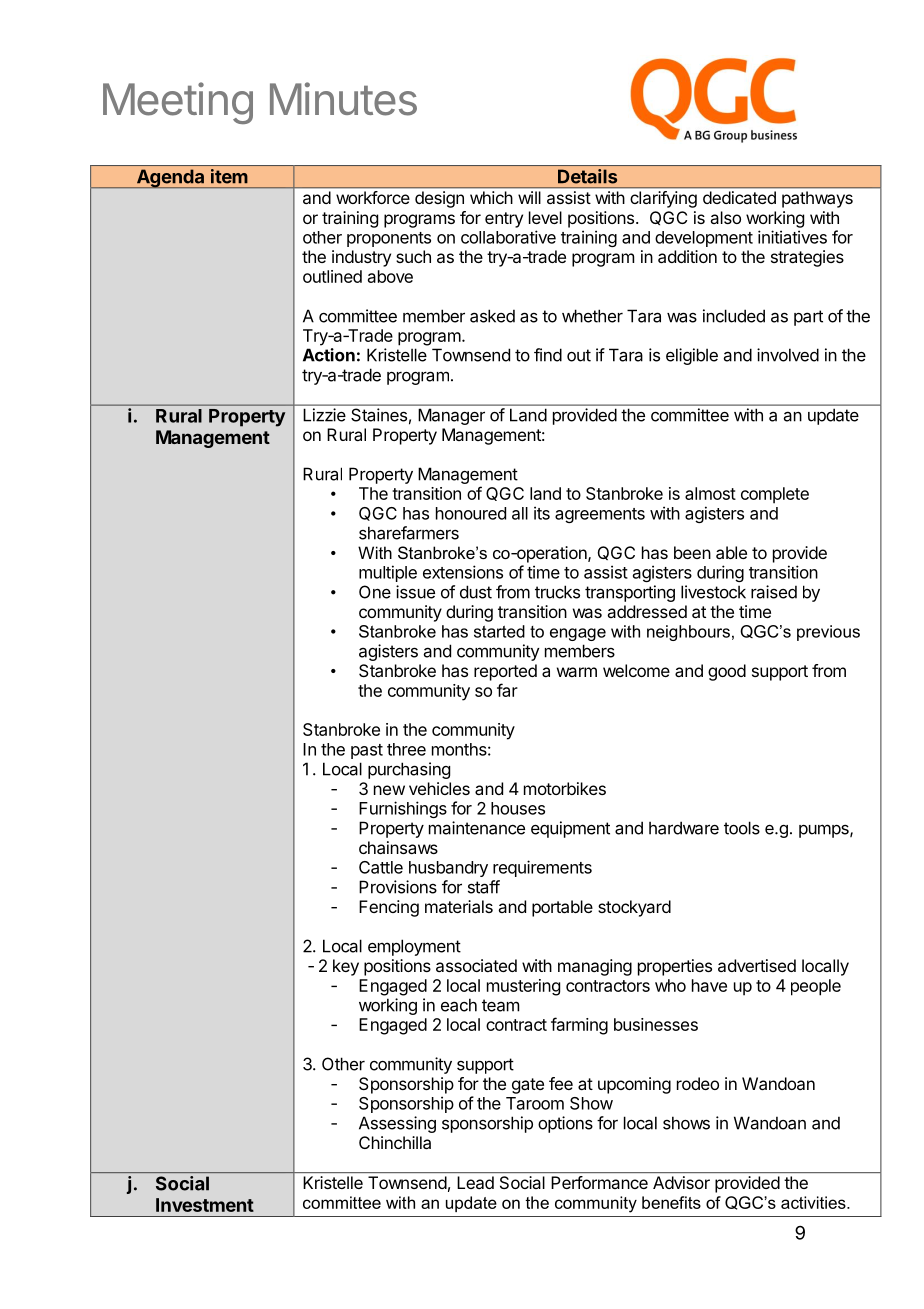  Describe the element at coordinates (476, 1182) in the screenshot. I see `Lead` at that location.
